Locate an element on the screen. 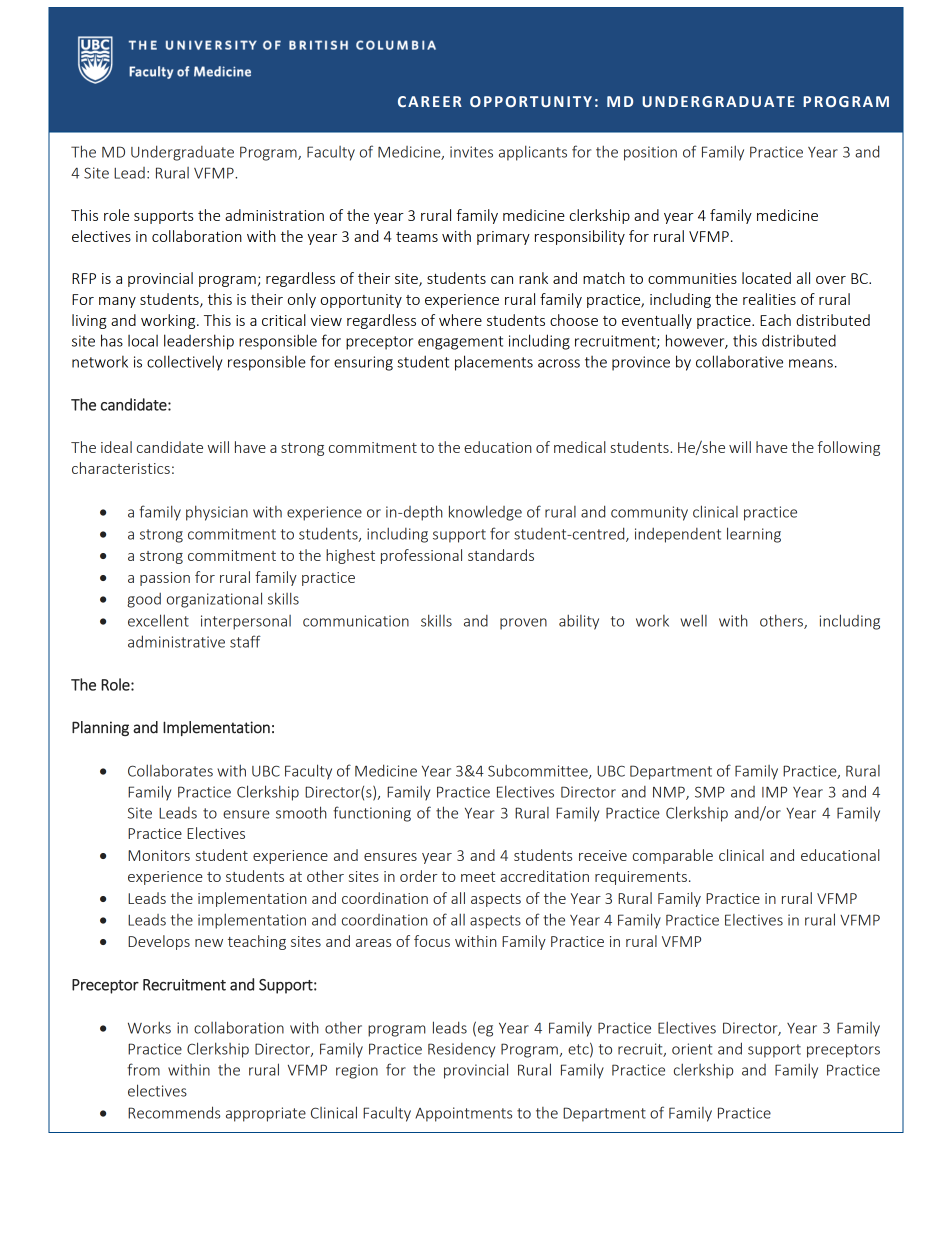  meet is located at coordinates (478, 877).
